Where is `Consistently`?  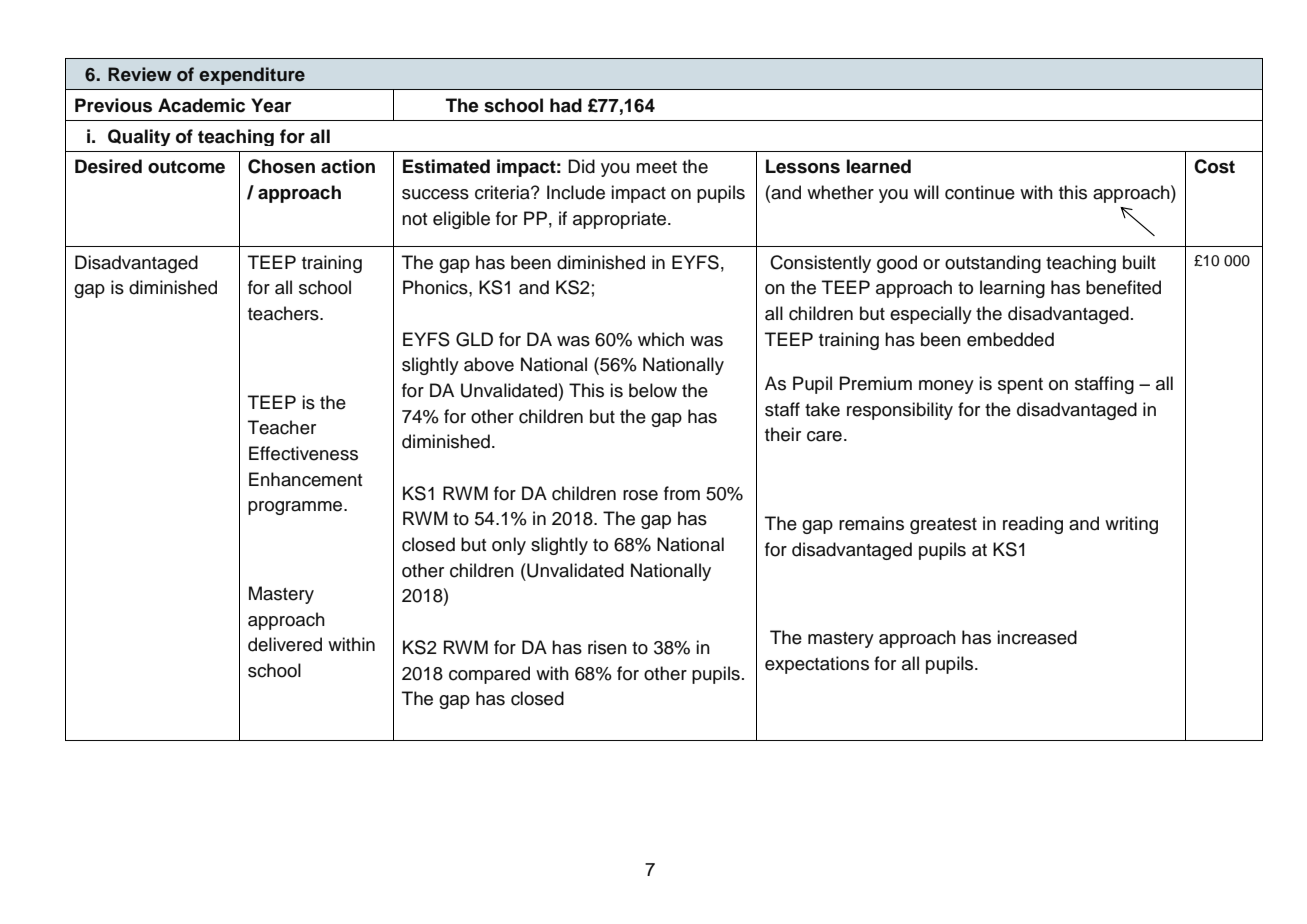
Consistently is located at coordinates (820, 264).
